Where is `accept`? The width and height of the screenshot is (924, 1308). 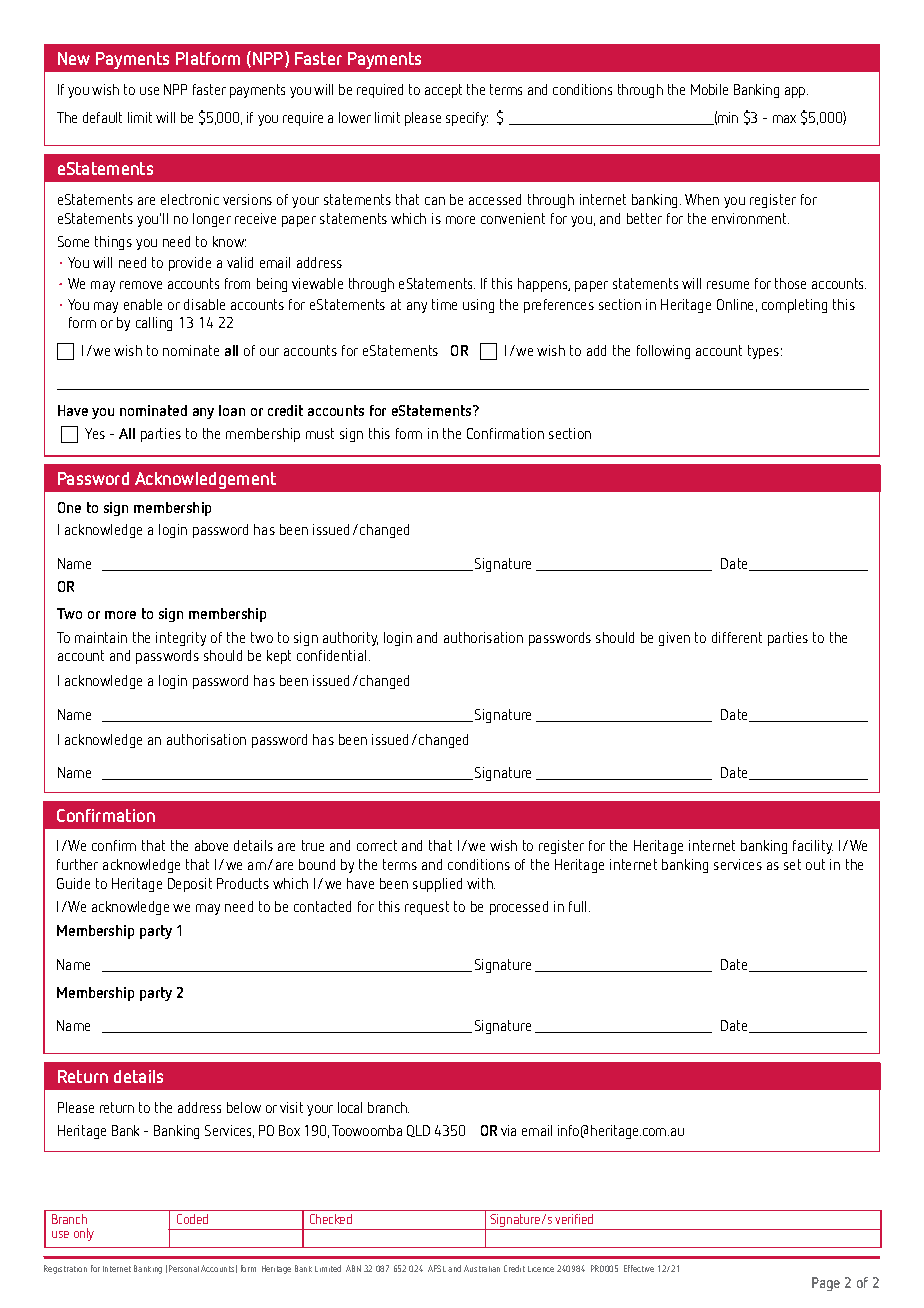
accept is located at coordinates (443, 91).
